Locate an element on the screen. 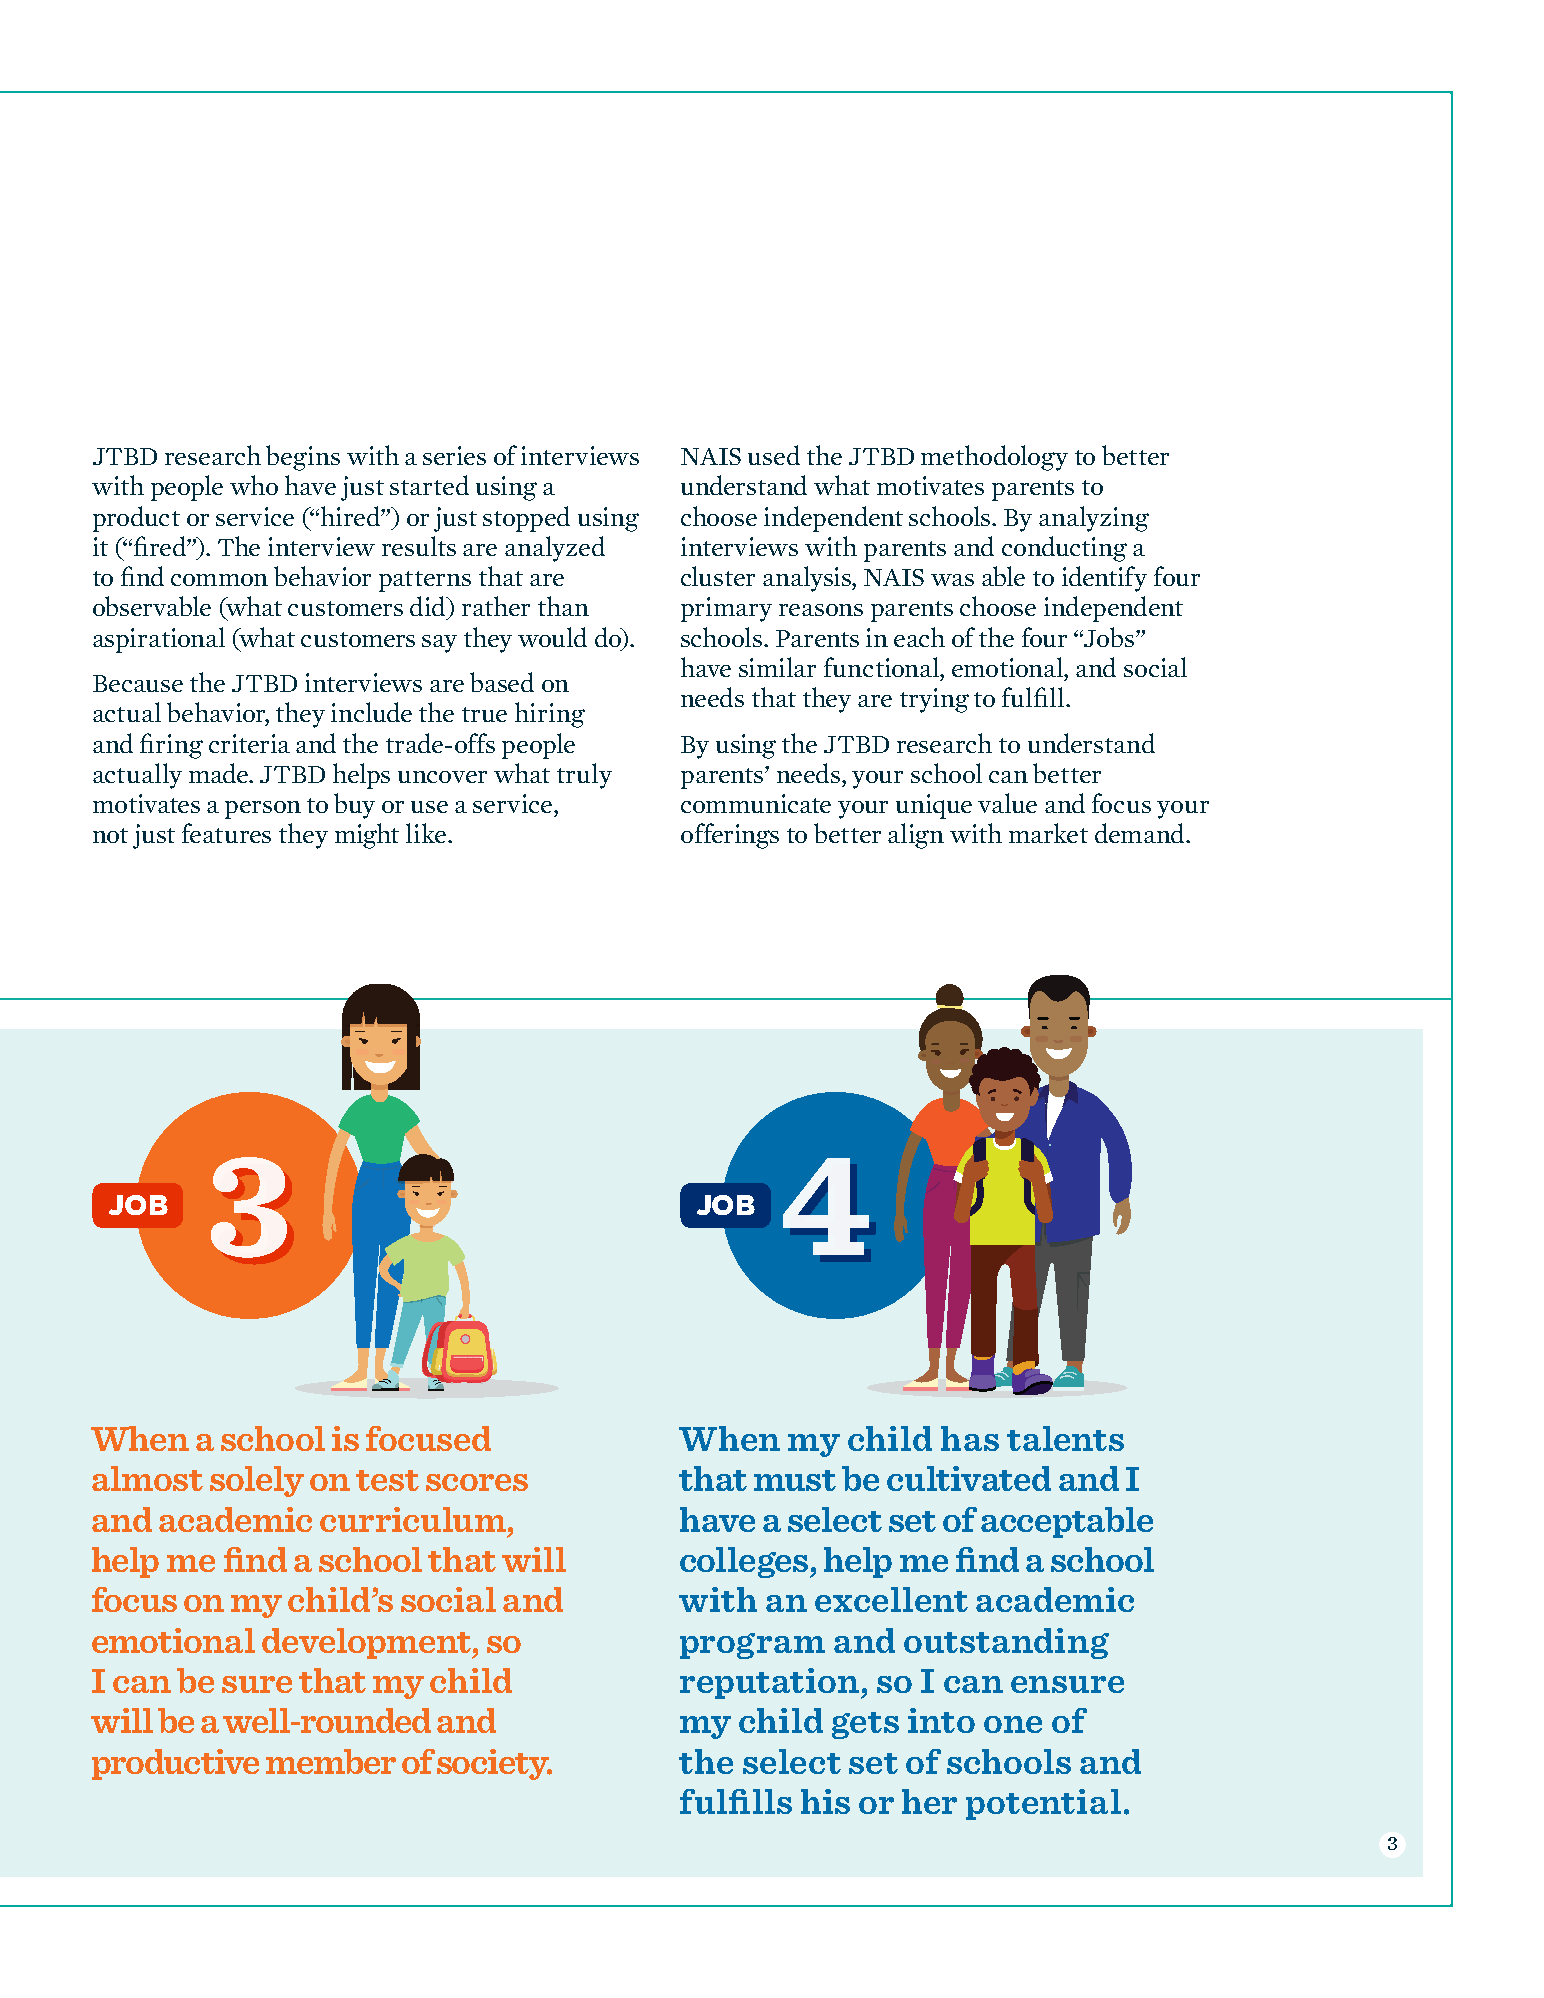 This screenshot has width=1544, height=1998. potential is located at coordinates (1043, 1804).
